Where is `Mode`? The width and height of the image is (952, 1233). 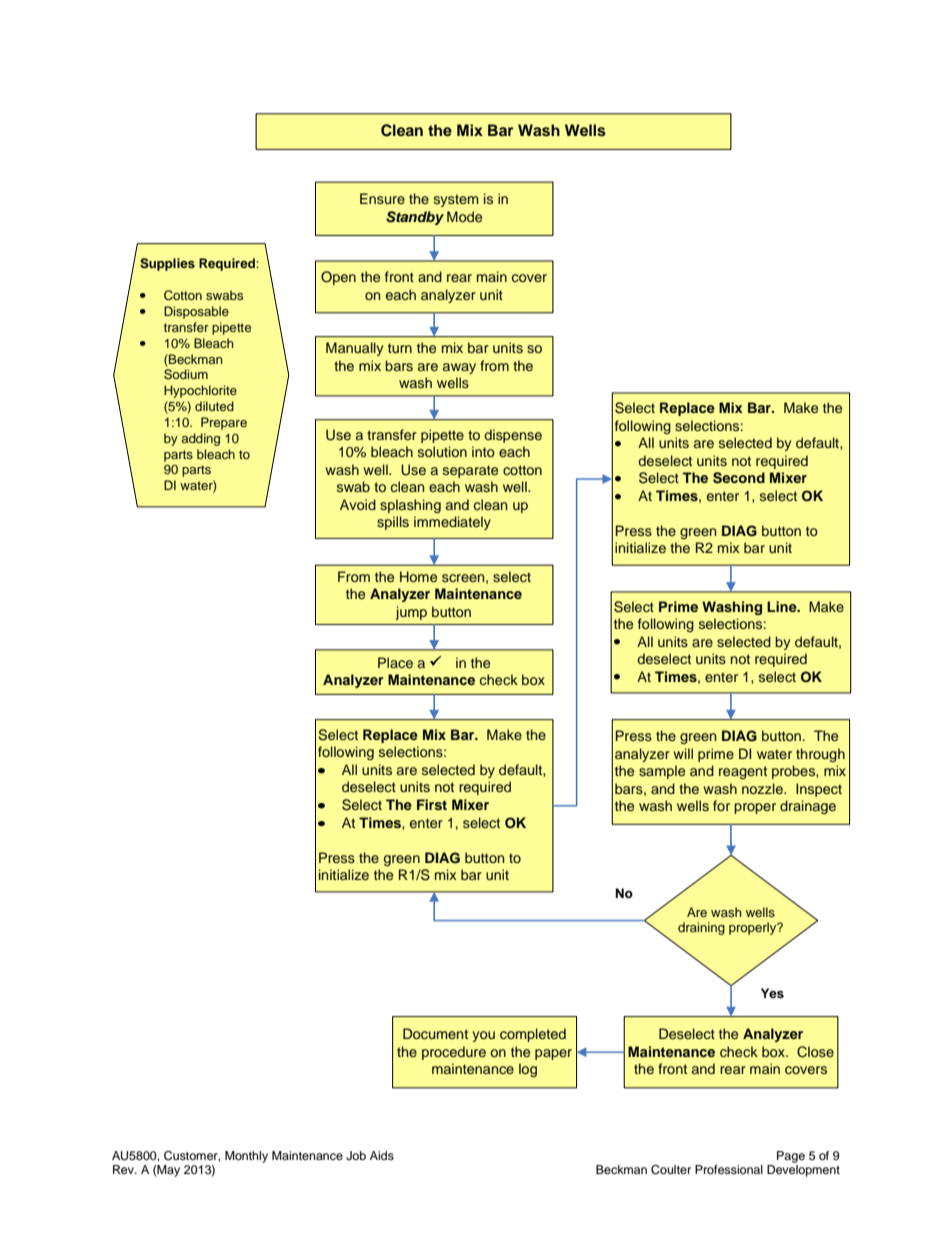 Mode is located at coordinates (464, 216).
